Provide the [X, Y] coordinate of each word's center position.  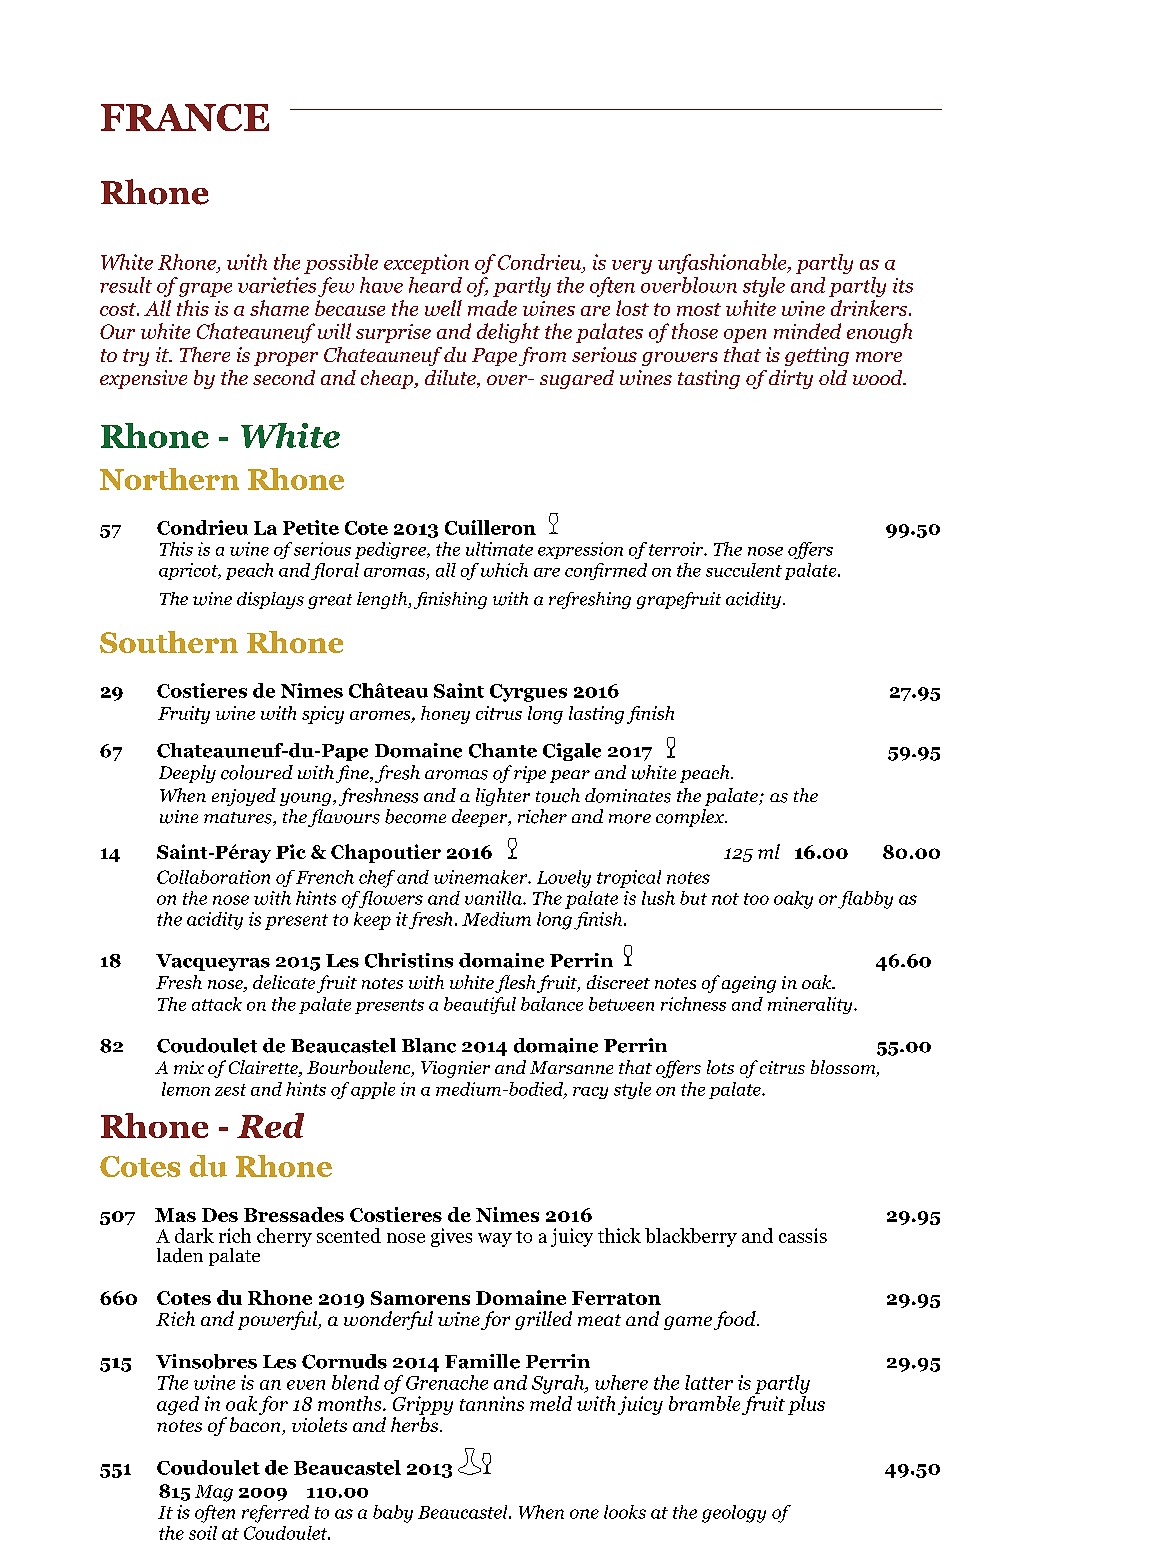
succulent [744, 570]
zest [230, 1090]
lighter [503, 797]
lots [720, 1067]
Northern [169, 479]
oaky [793, 900]
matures [239, 819]
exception [426, 264]
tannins [492, 1403]
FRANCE [185, 117]
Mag [214, 1493]
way [495, 1240]
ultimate [499, 549]
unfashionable [723, 264]
